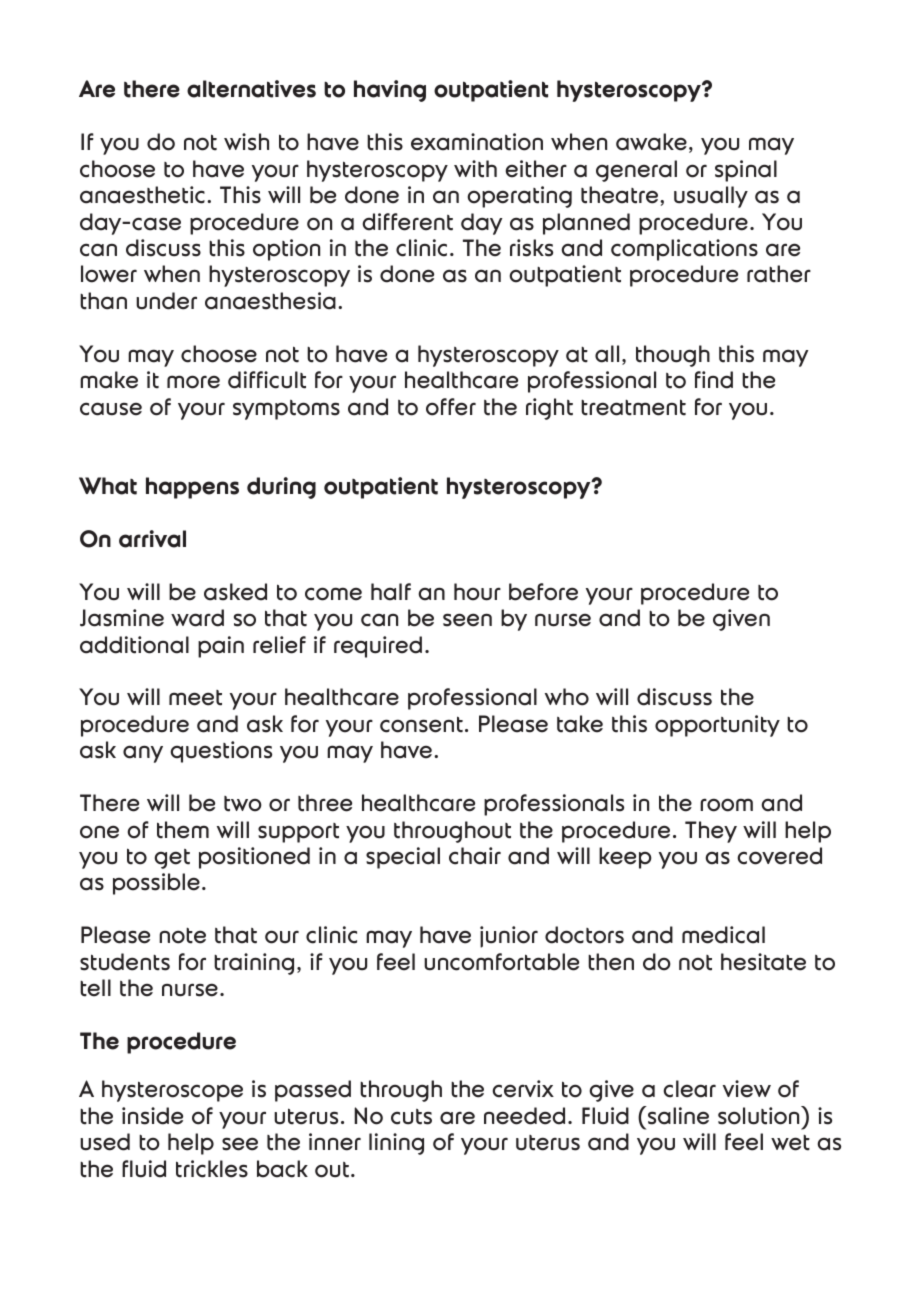 The image size is (924, 1311). I want to click on offer, so click(451, 407).
